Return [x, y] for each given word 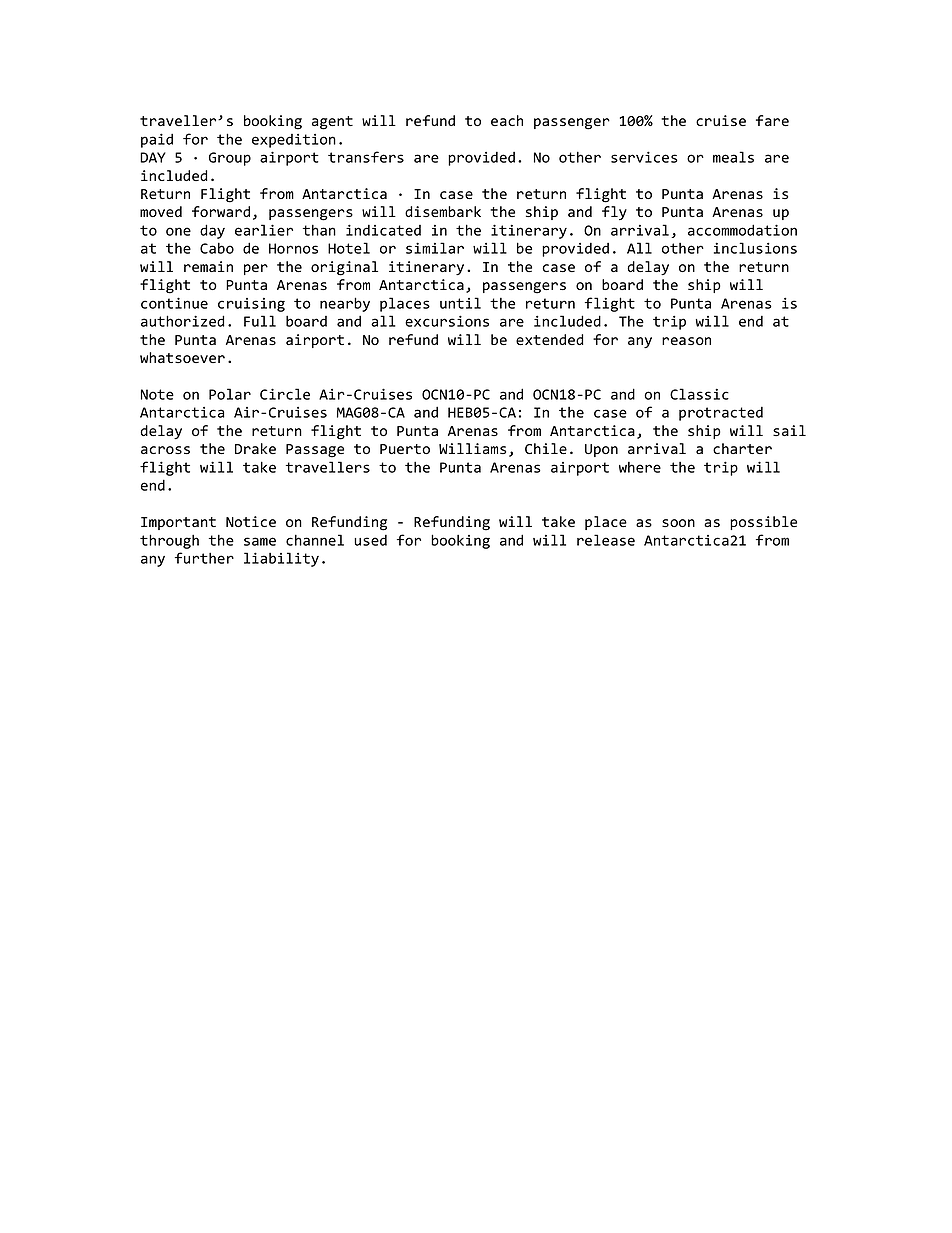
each [507, 120]
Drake [255, 448]
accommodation [742, 230]
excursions [447, 321]
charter [742, 448]
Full [260, 321]
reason [686, 341]
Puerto [405, 449]
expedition [294, 141]
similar [435, 248]
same [260, 541]
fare [772, 120]
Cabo [217, 248]
